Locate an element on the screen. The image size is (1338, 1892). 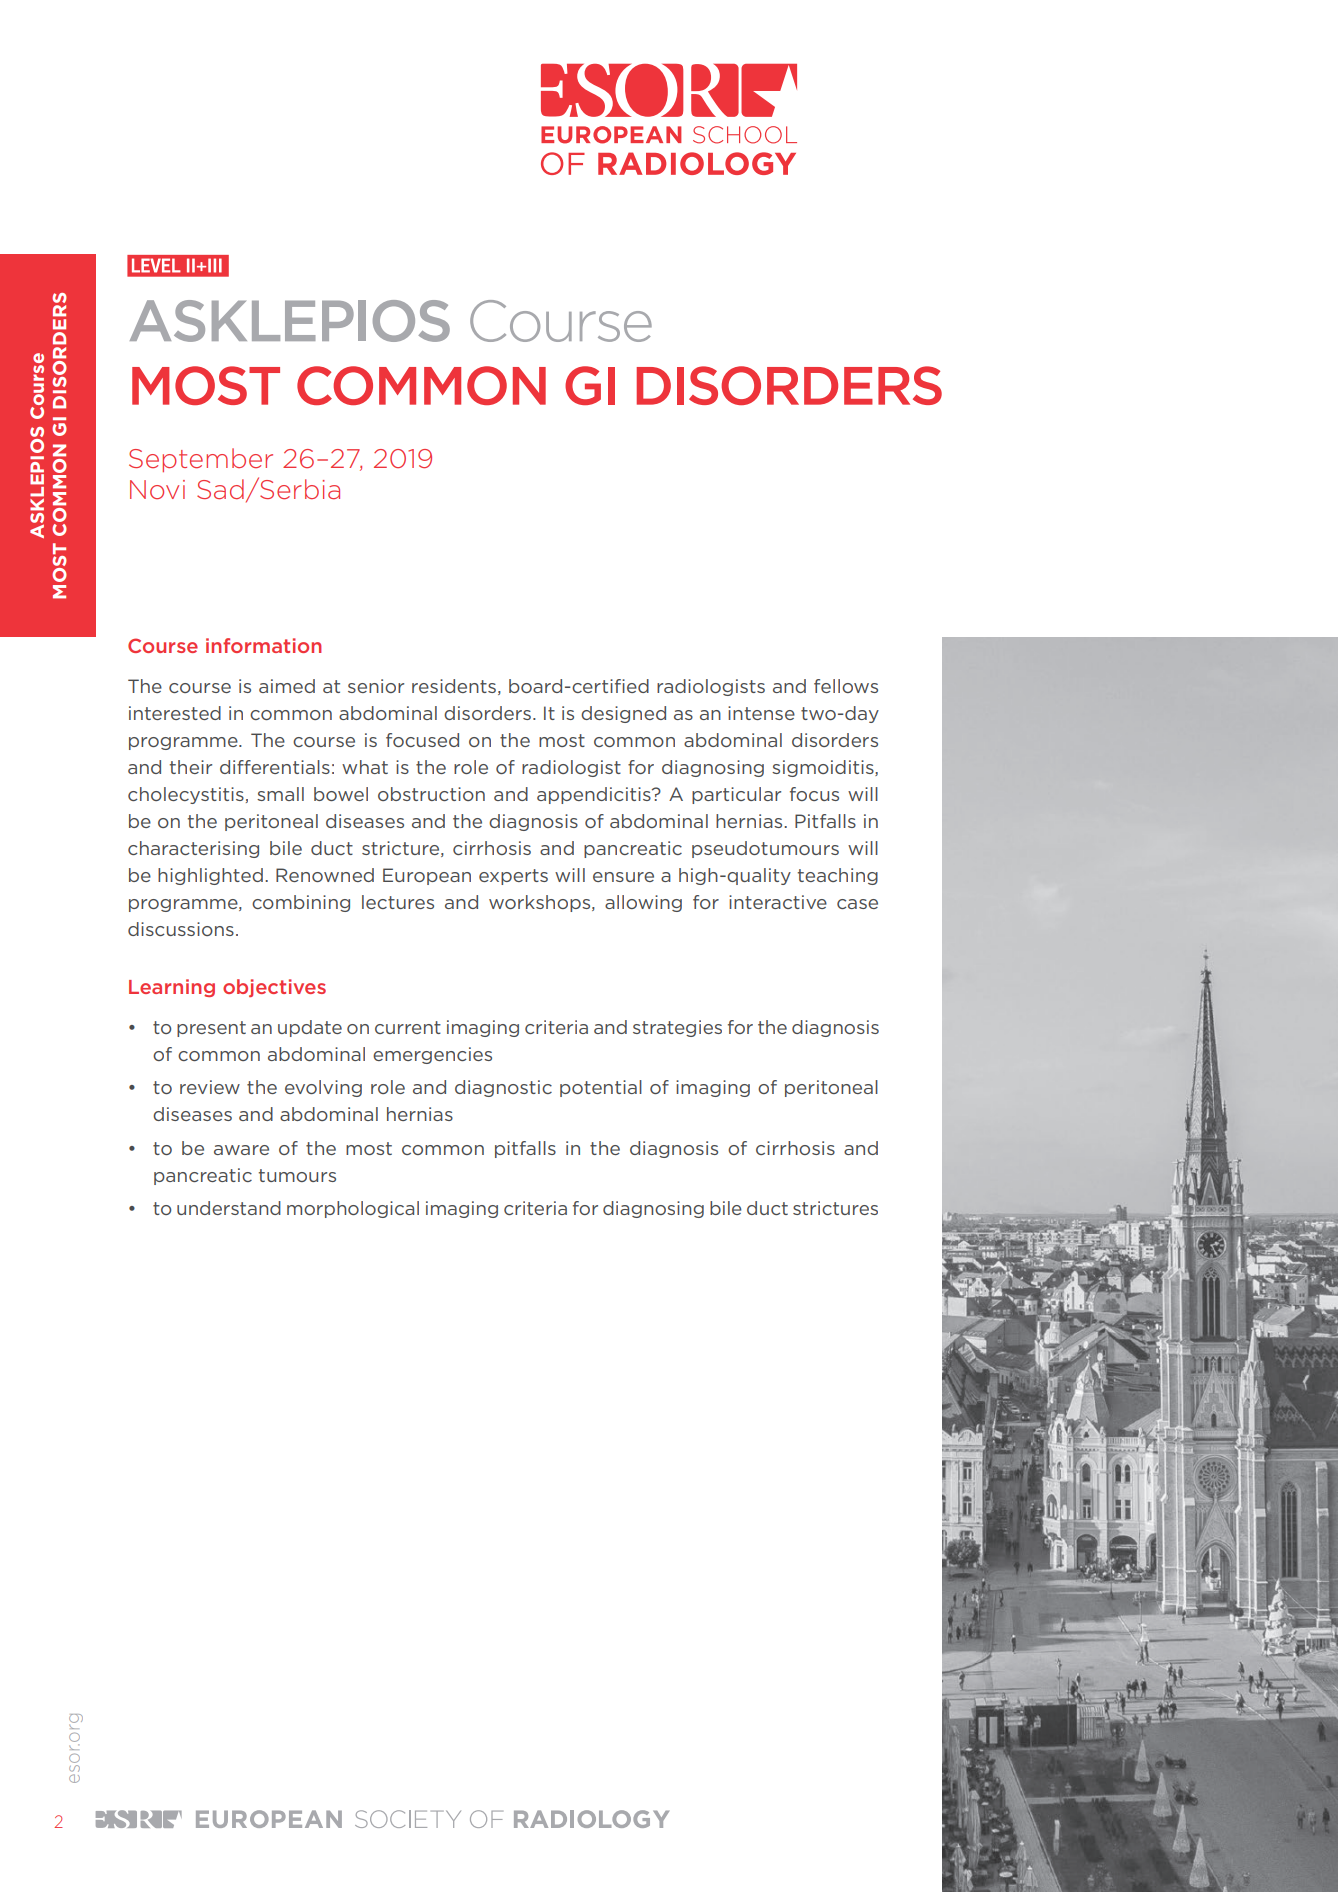
current is located at coordinates (408, 1027).
